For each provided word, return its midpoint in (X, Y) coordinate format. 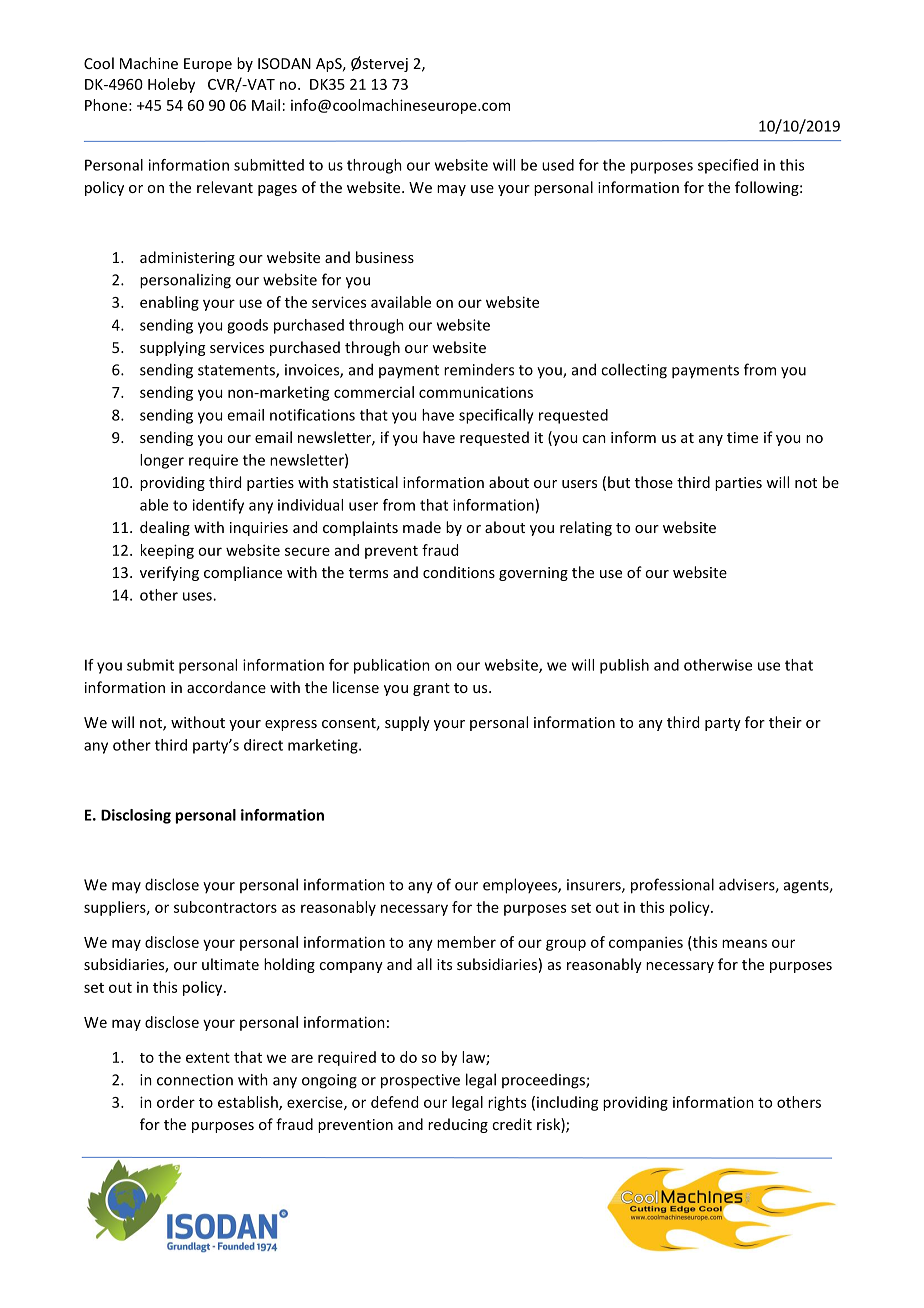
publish (624, 666)
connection (195, 1080)
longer (162, 461)
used (558, 165)
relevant (225, 187)
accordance (226, 687)
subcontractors (225, 907)
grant (431, 689)
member (466, 942)
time (742, 437)
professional (672, 886)
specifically (496, 416)
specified (728, 166)
